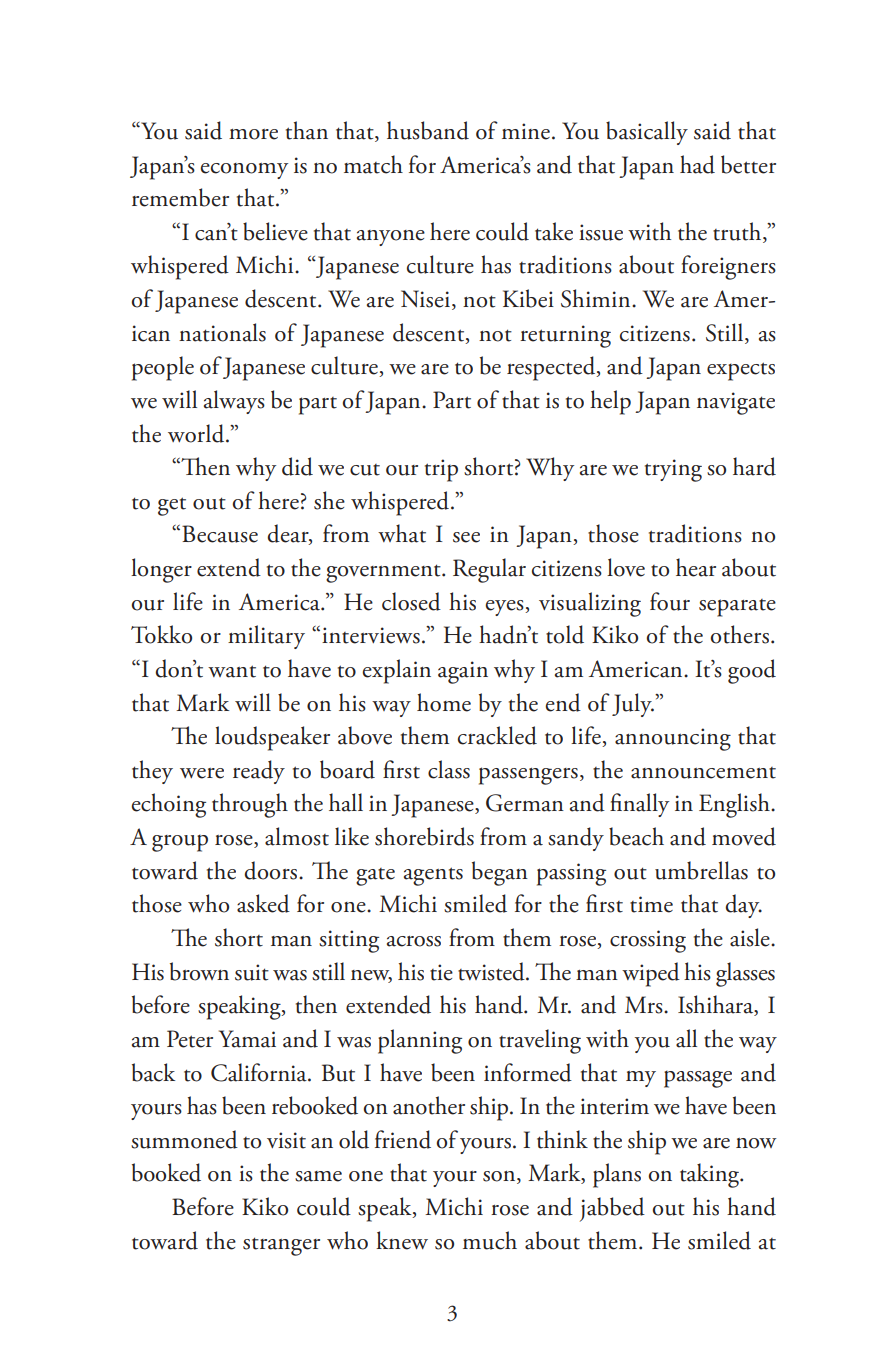  Describe the element at coordinates (633, 705) in the page. I see `July` at that location.
